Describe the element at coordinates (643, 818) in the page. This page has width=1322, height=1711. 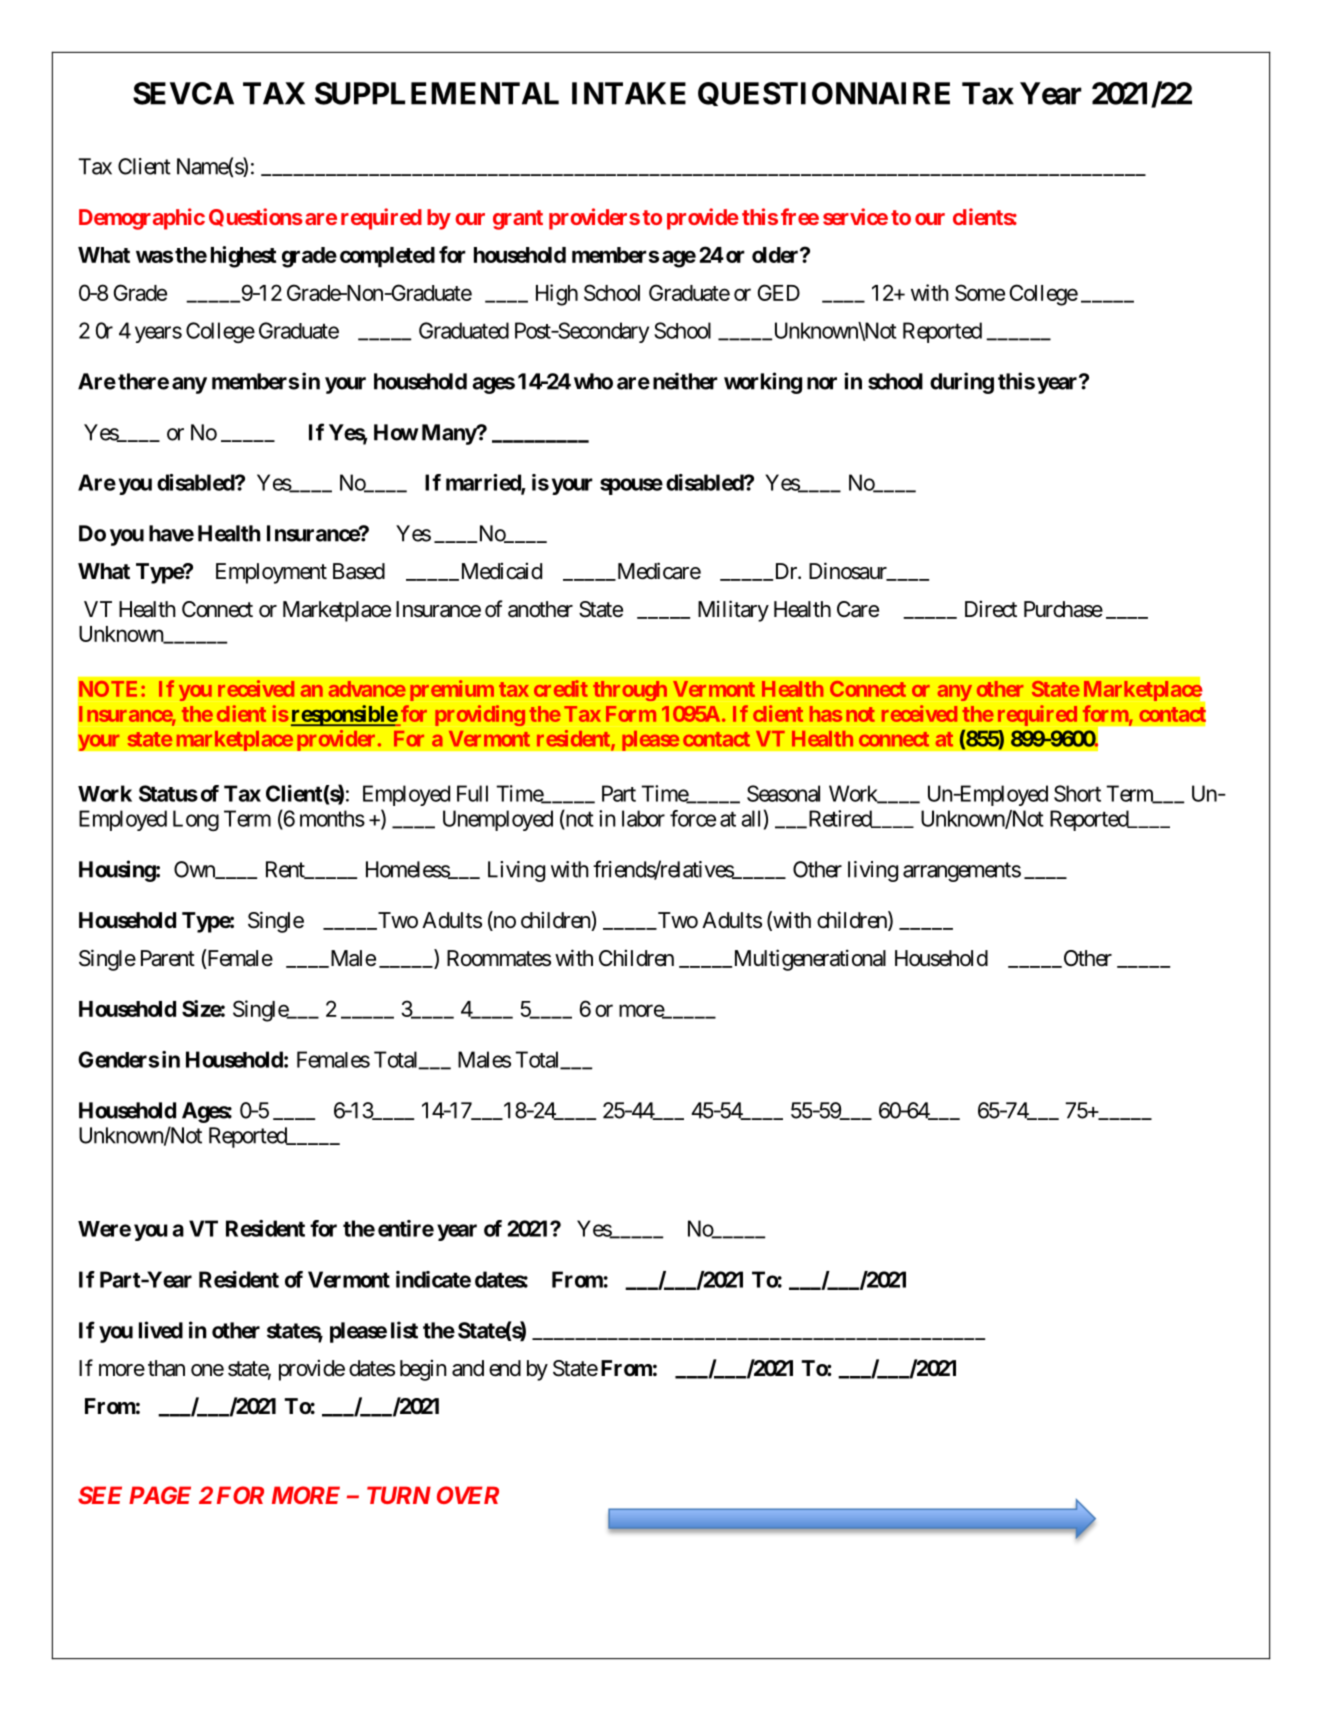
I see `labor` at that location.
